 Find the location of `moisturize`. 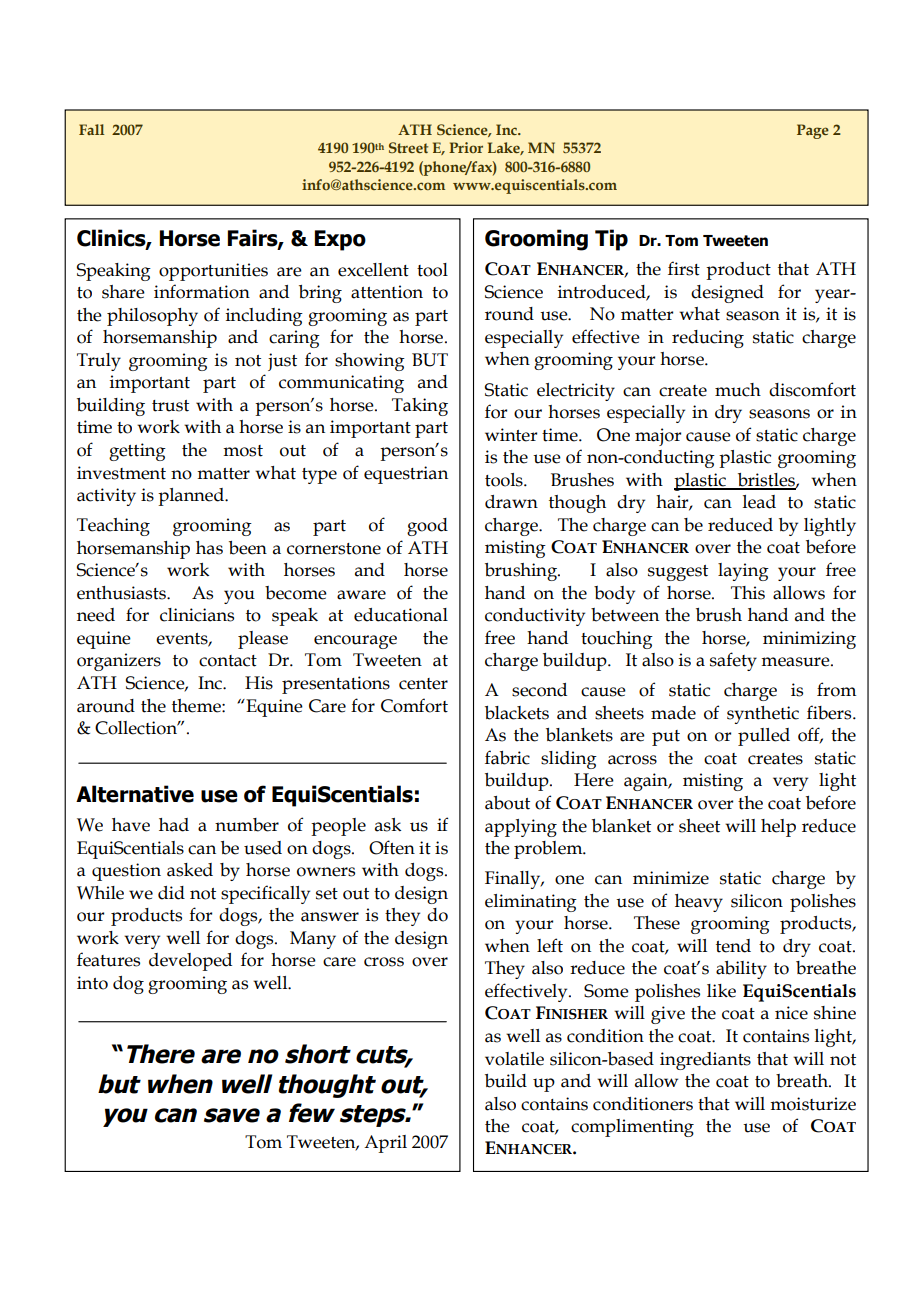

moisturize is located at coordinates (813, 1104).
